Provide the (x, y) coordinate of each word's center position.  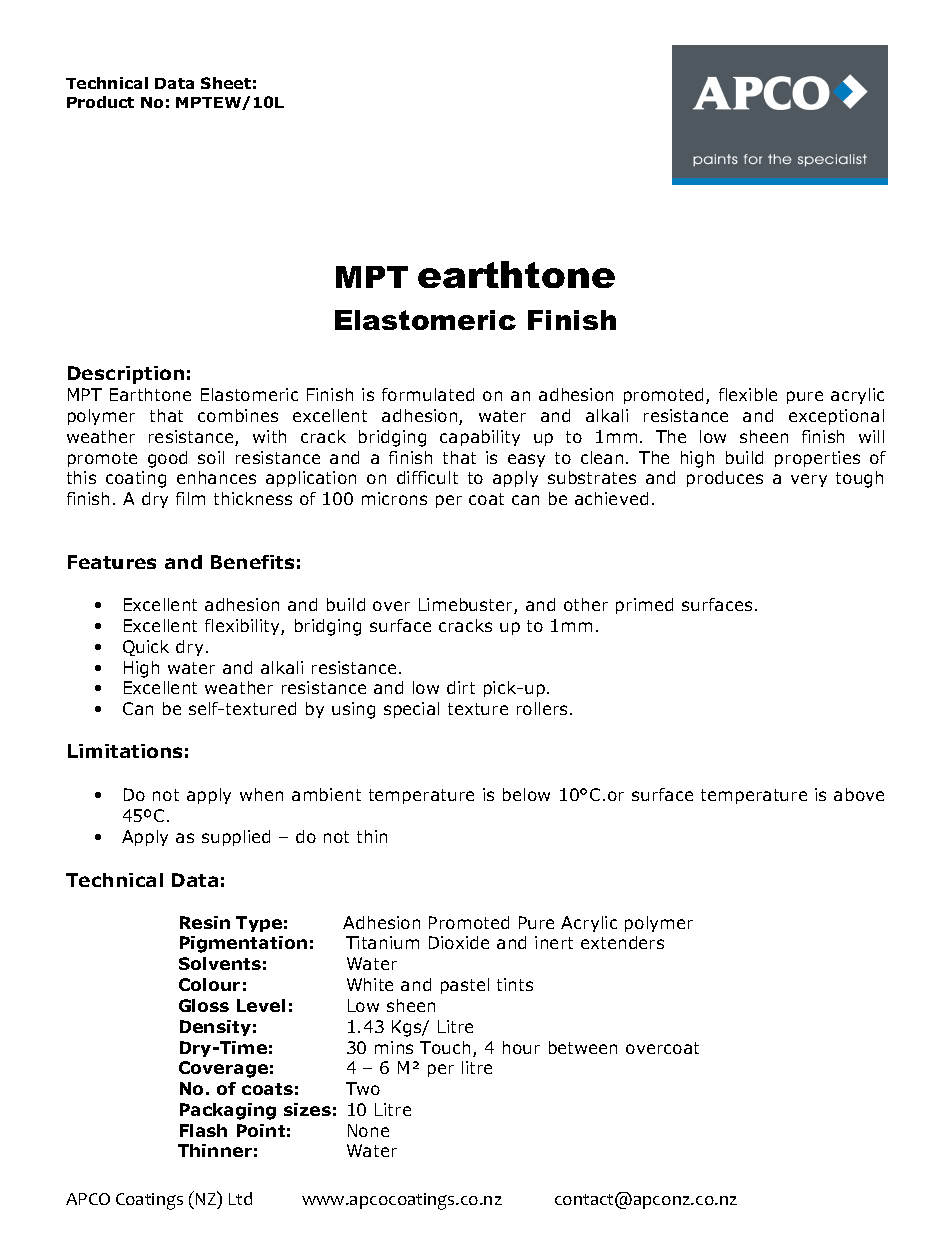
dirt (461, 687)
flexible (748, 394)
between (583, 1047)
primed (644, 606)
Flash (203, 1130)
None (368, 1130)
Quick (146, 648)
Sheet (226, 83)
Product (100, 102)
